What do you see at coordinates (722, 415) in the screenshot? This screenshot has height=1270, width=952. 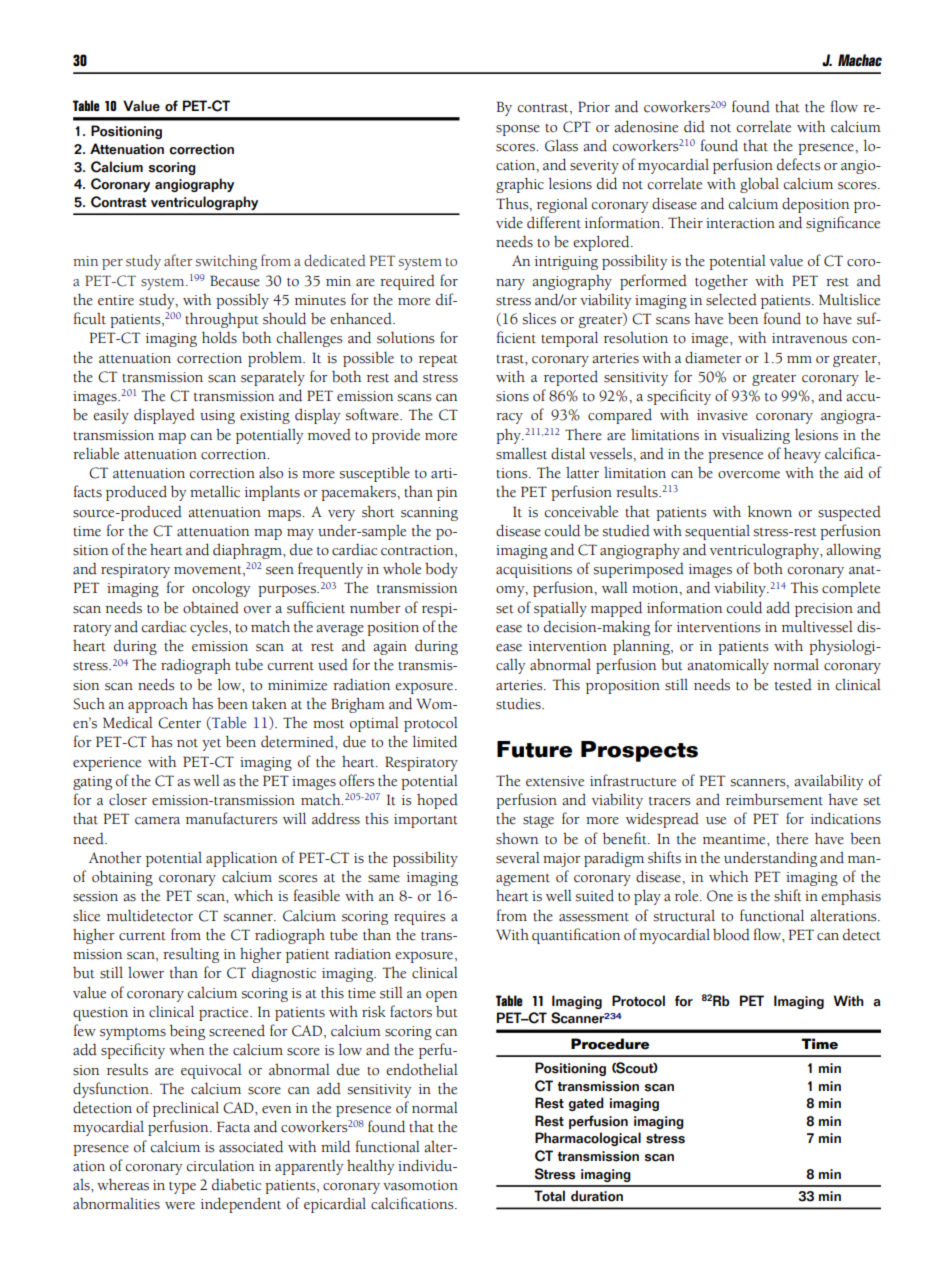 I see `invasive` at bounding box center [722, 415].
